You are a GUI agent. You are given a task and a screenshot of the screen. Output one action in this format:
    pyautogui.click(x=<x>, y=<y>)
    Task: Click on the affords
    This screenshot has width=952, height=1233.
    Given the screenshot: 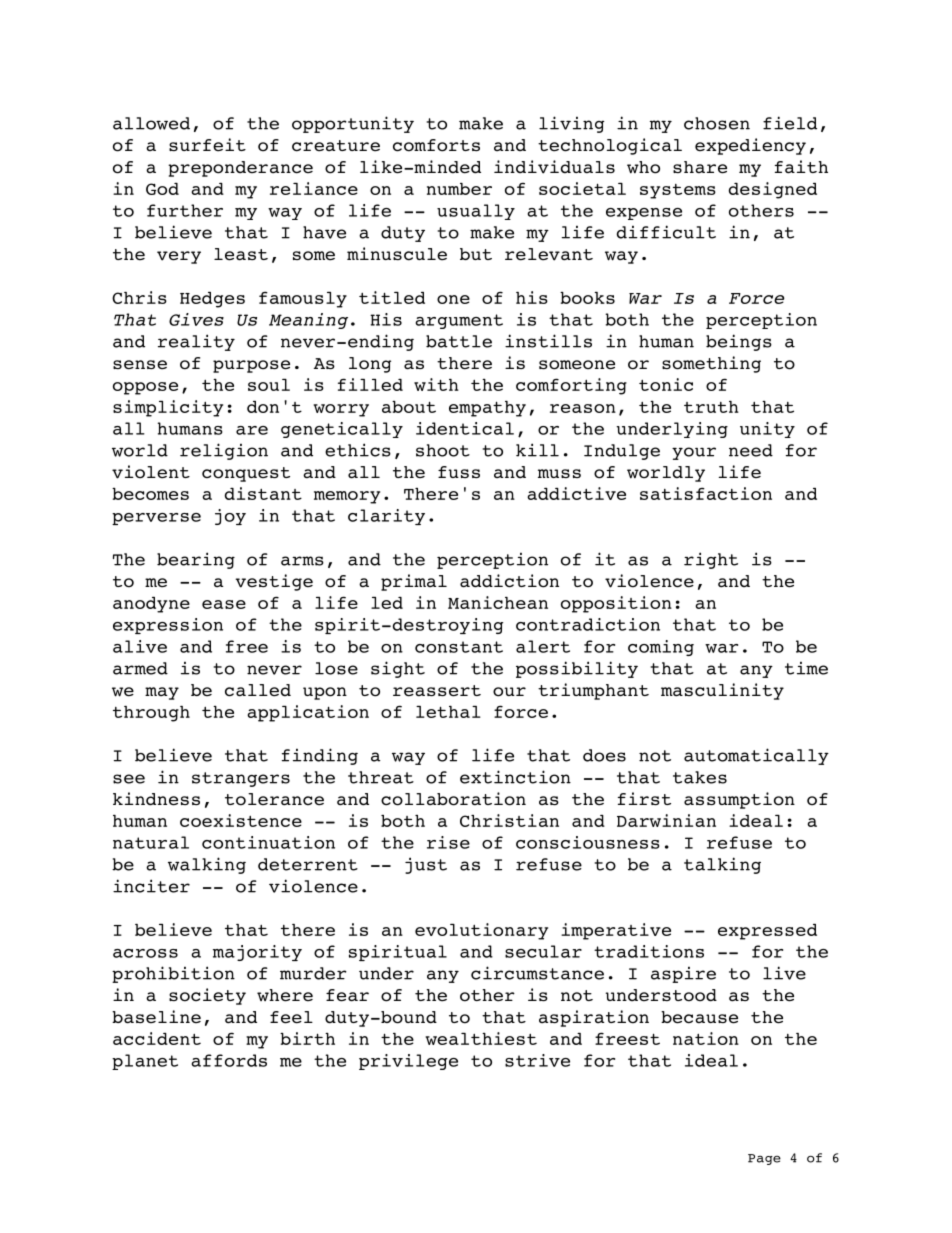 What is the action you would take?
    pyautogui.click(x=229, y=1060)
